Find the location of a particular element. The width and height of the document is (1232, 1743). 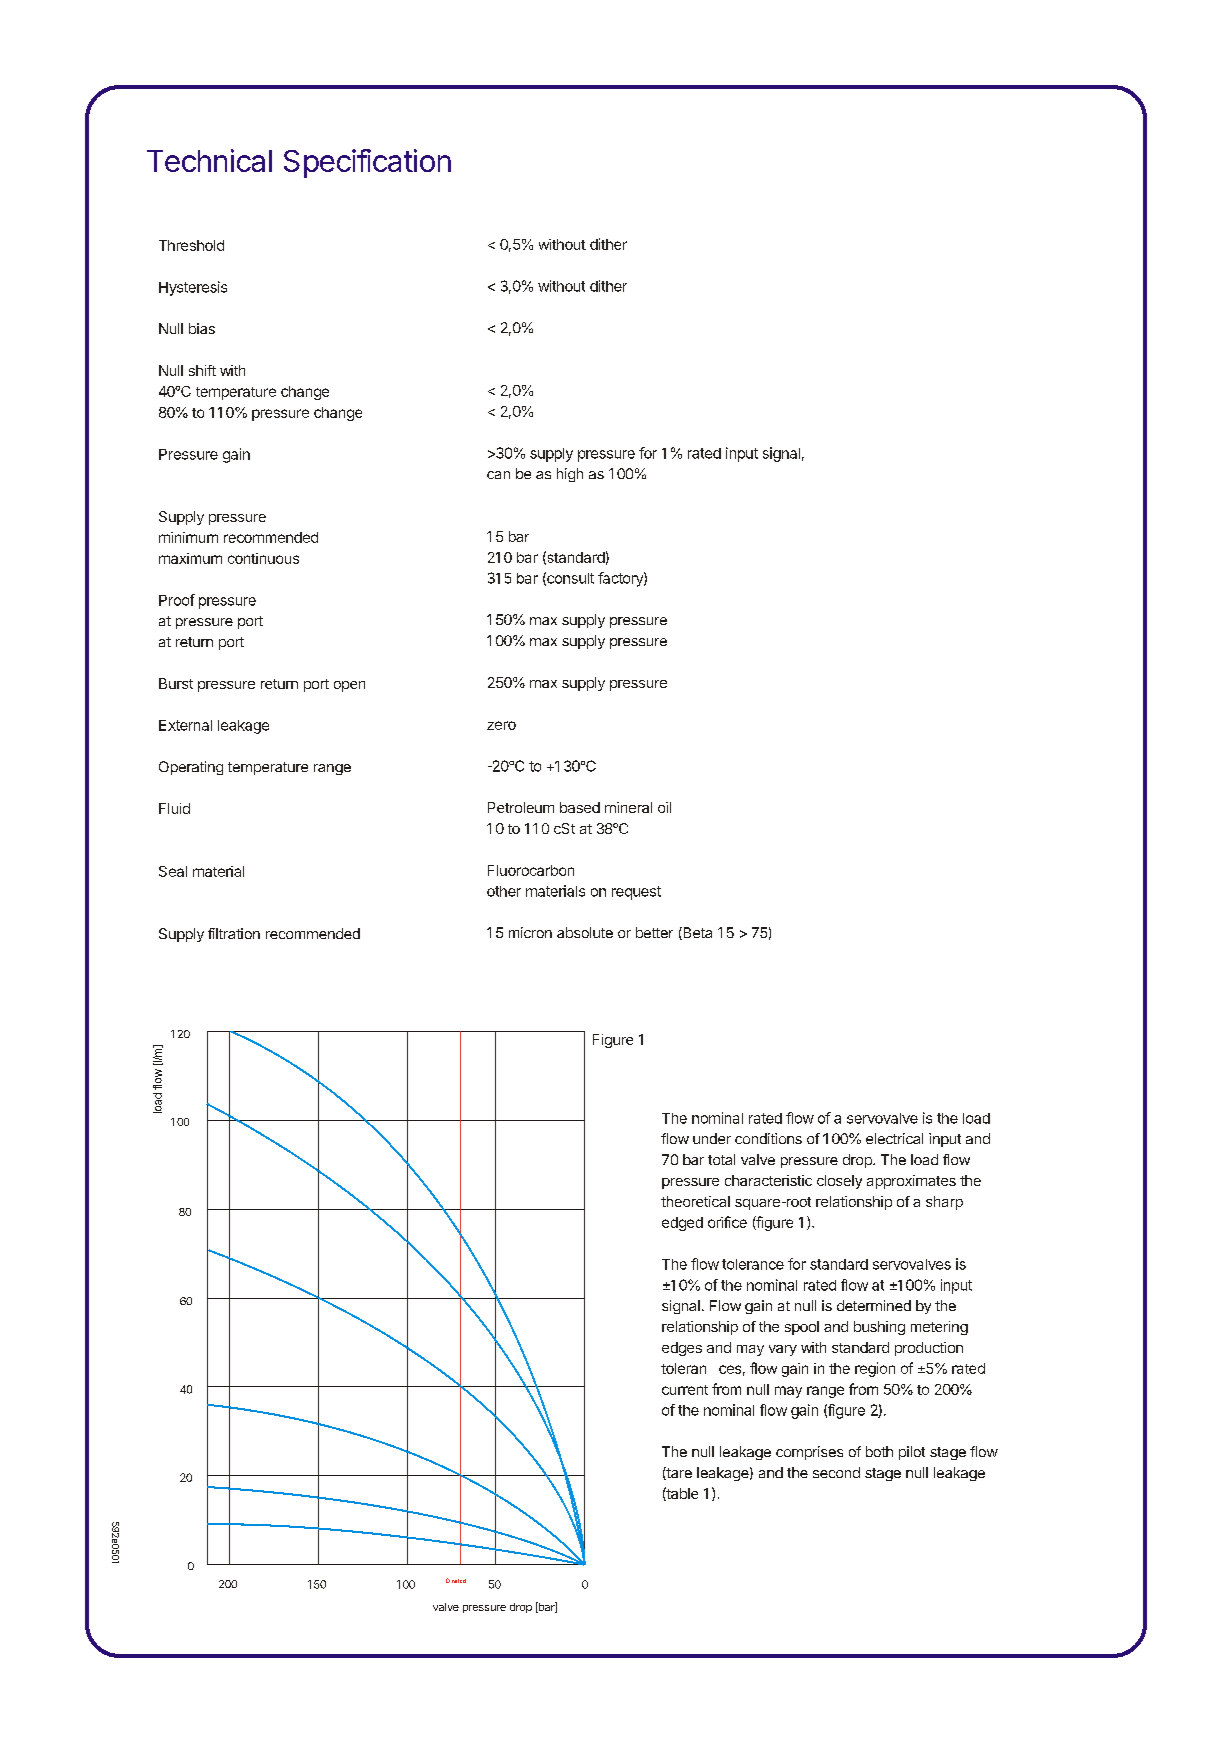

Specification is located at coordinates (367, 163).
